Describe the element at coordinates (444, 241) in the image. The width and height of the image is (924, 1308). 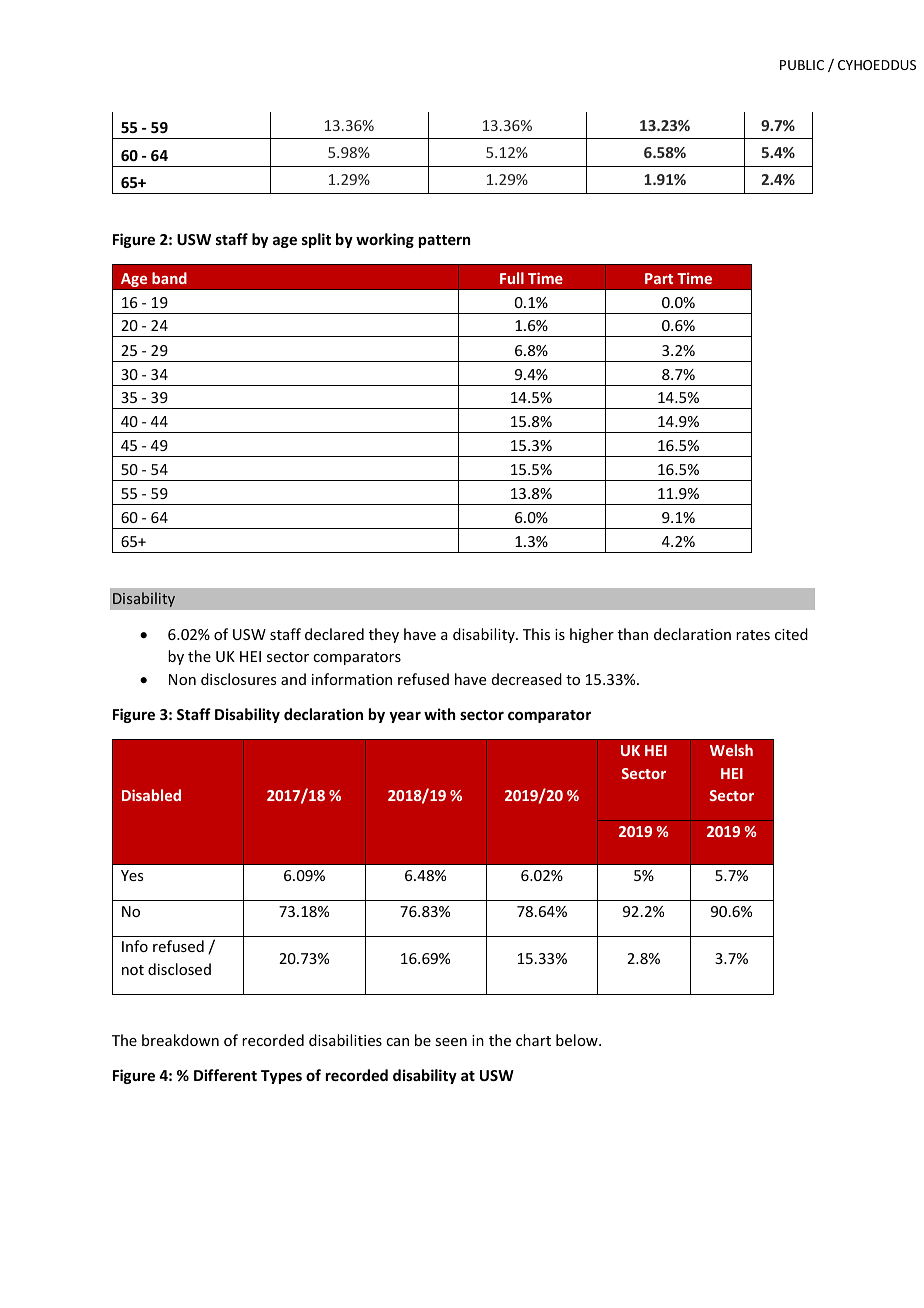
I see `pattern` at that location.
